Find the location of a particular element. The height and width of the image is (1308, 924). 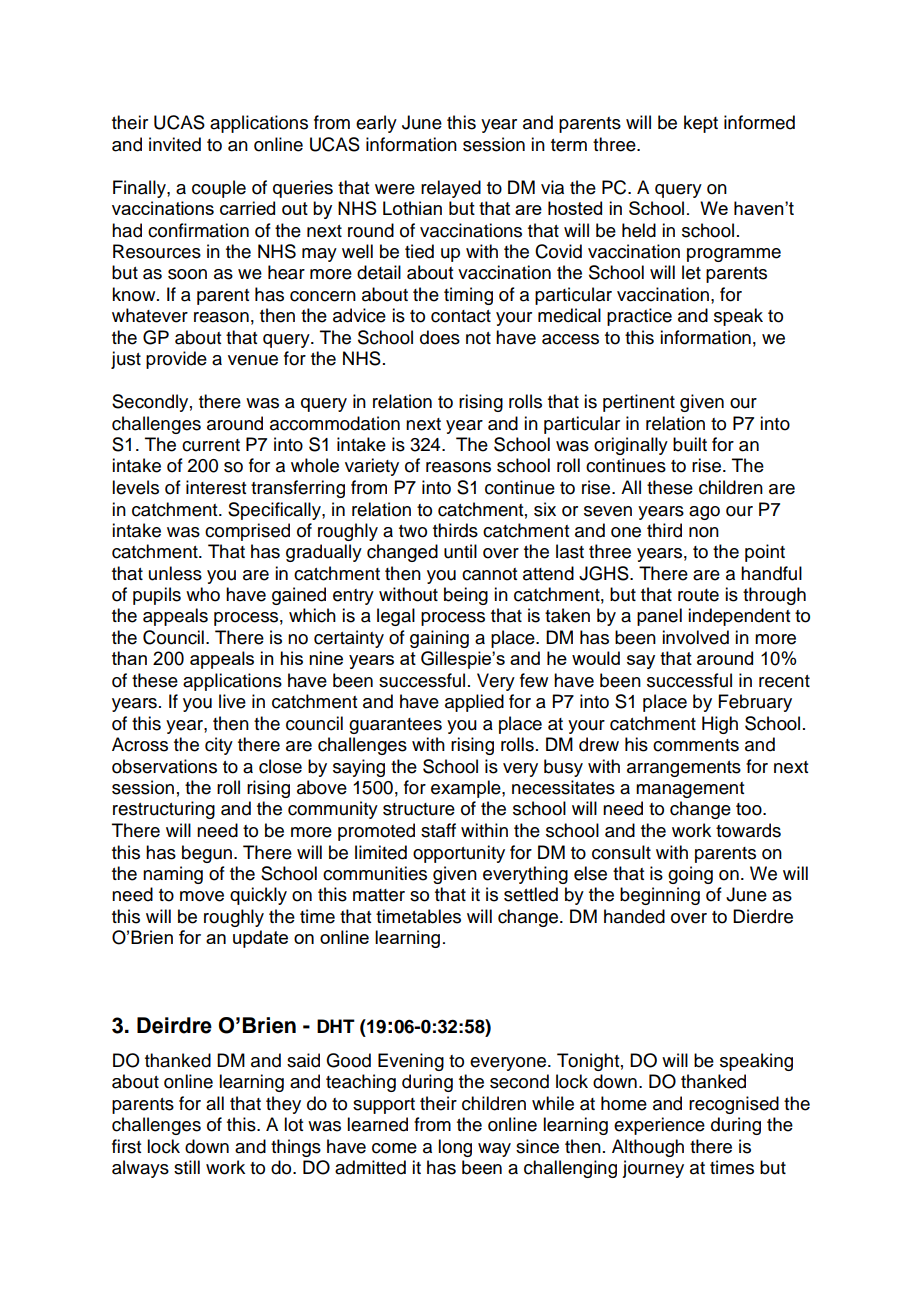

still is located at coordinates (187, 1167).
